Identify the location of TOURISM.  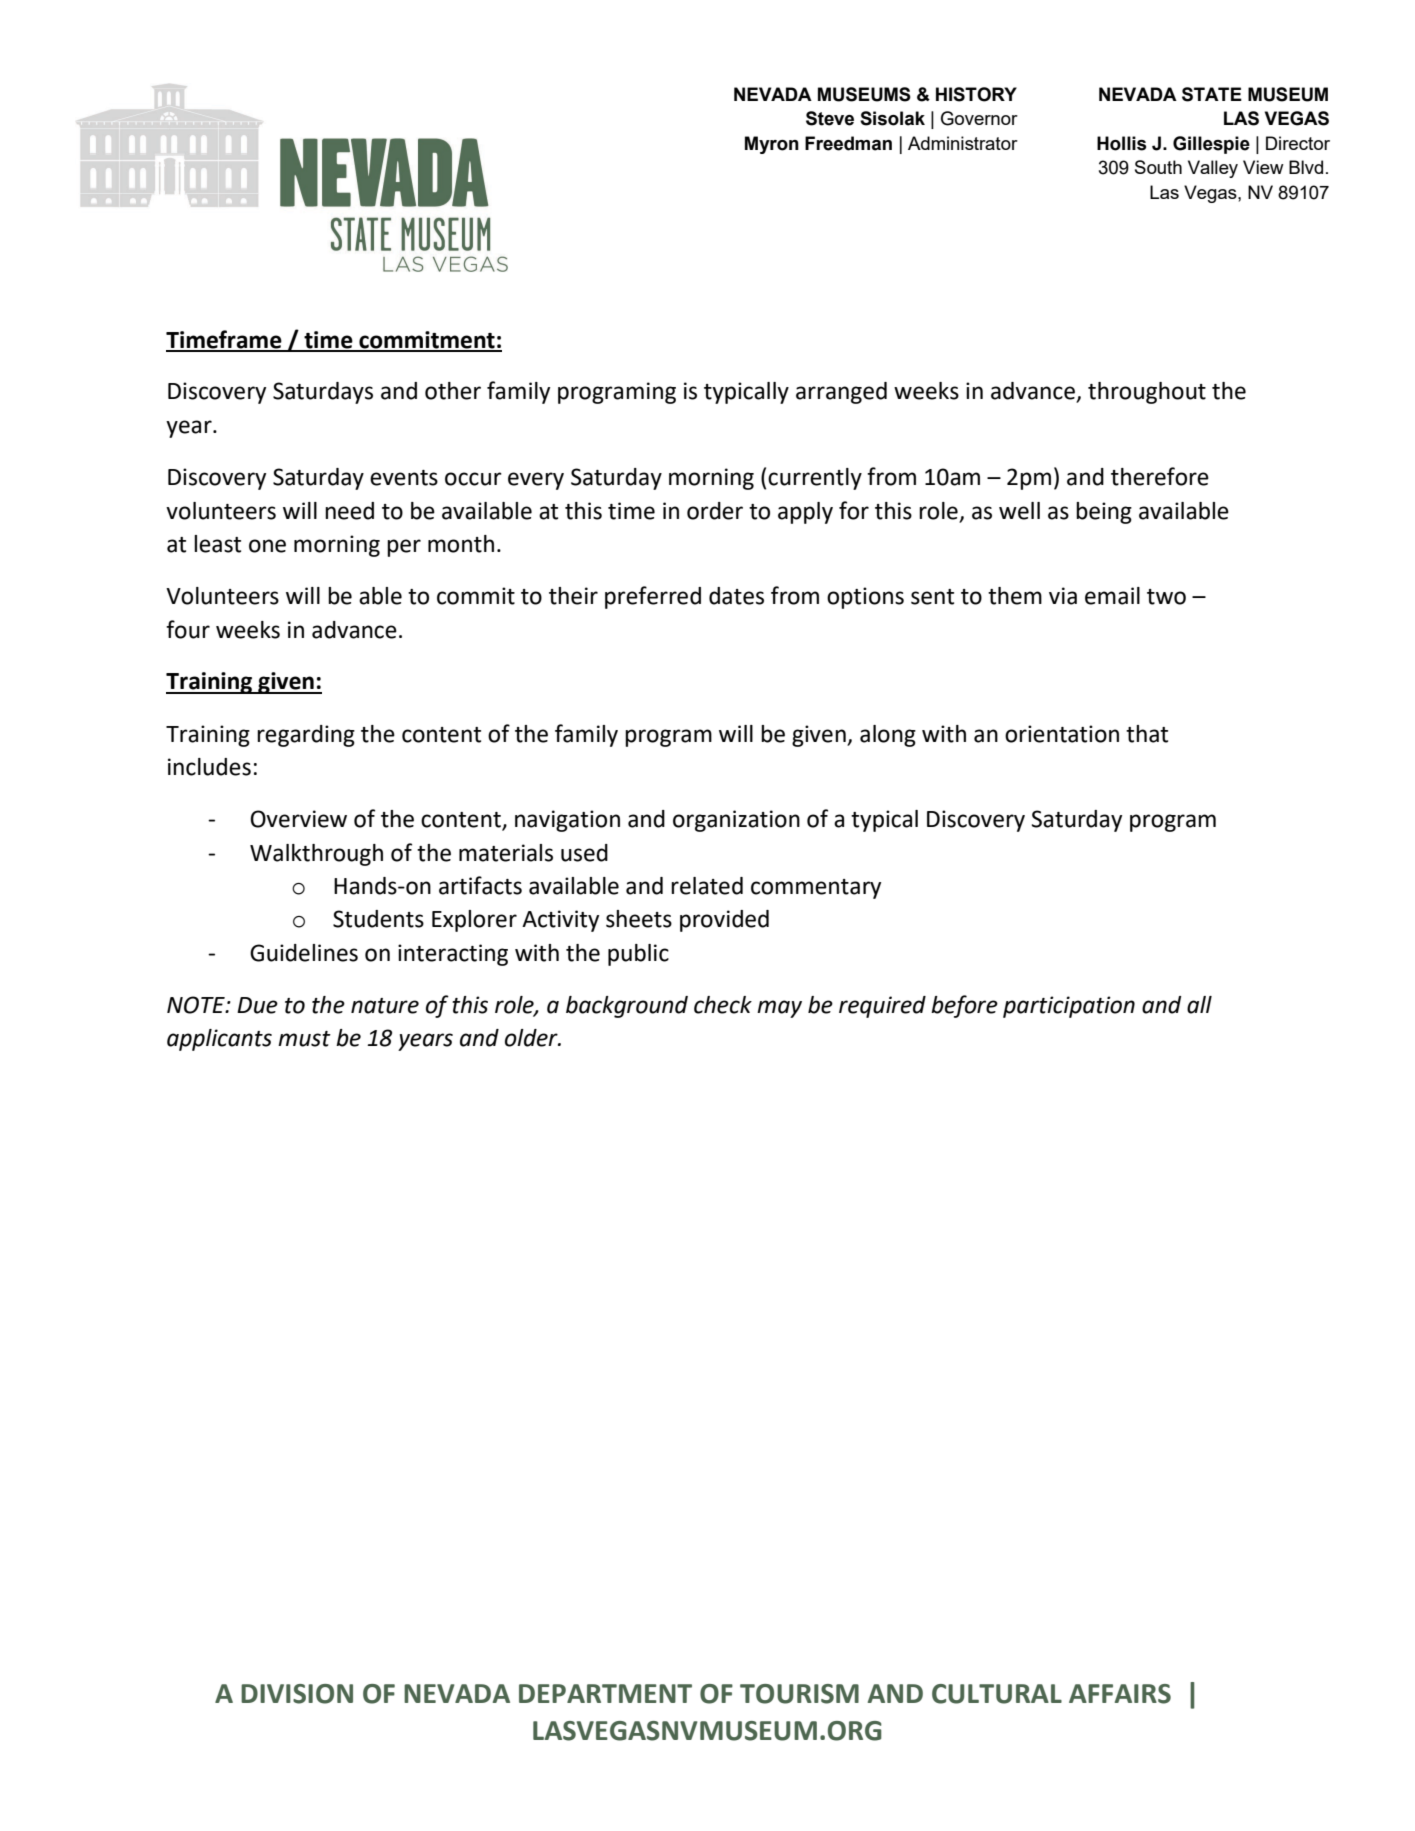
(799, 1694).
